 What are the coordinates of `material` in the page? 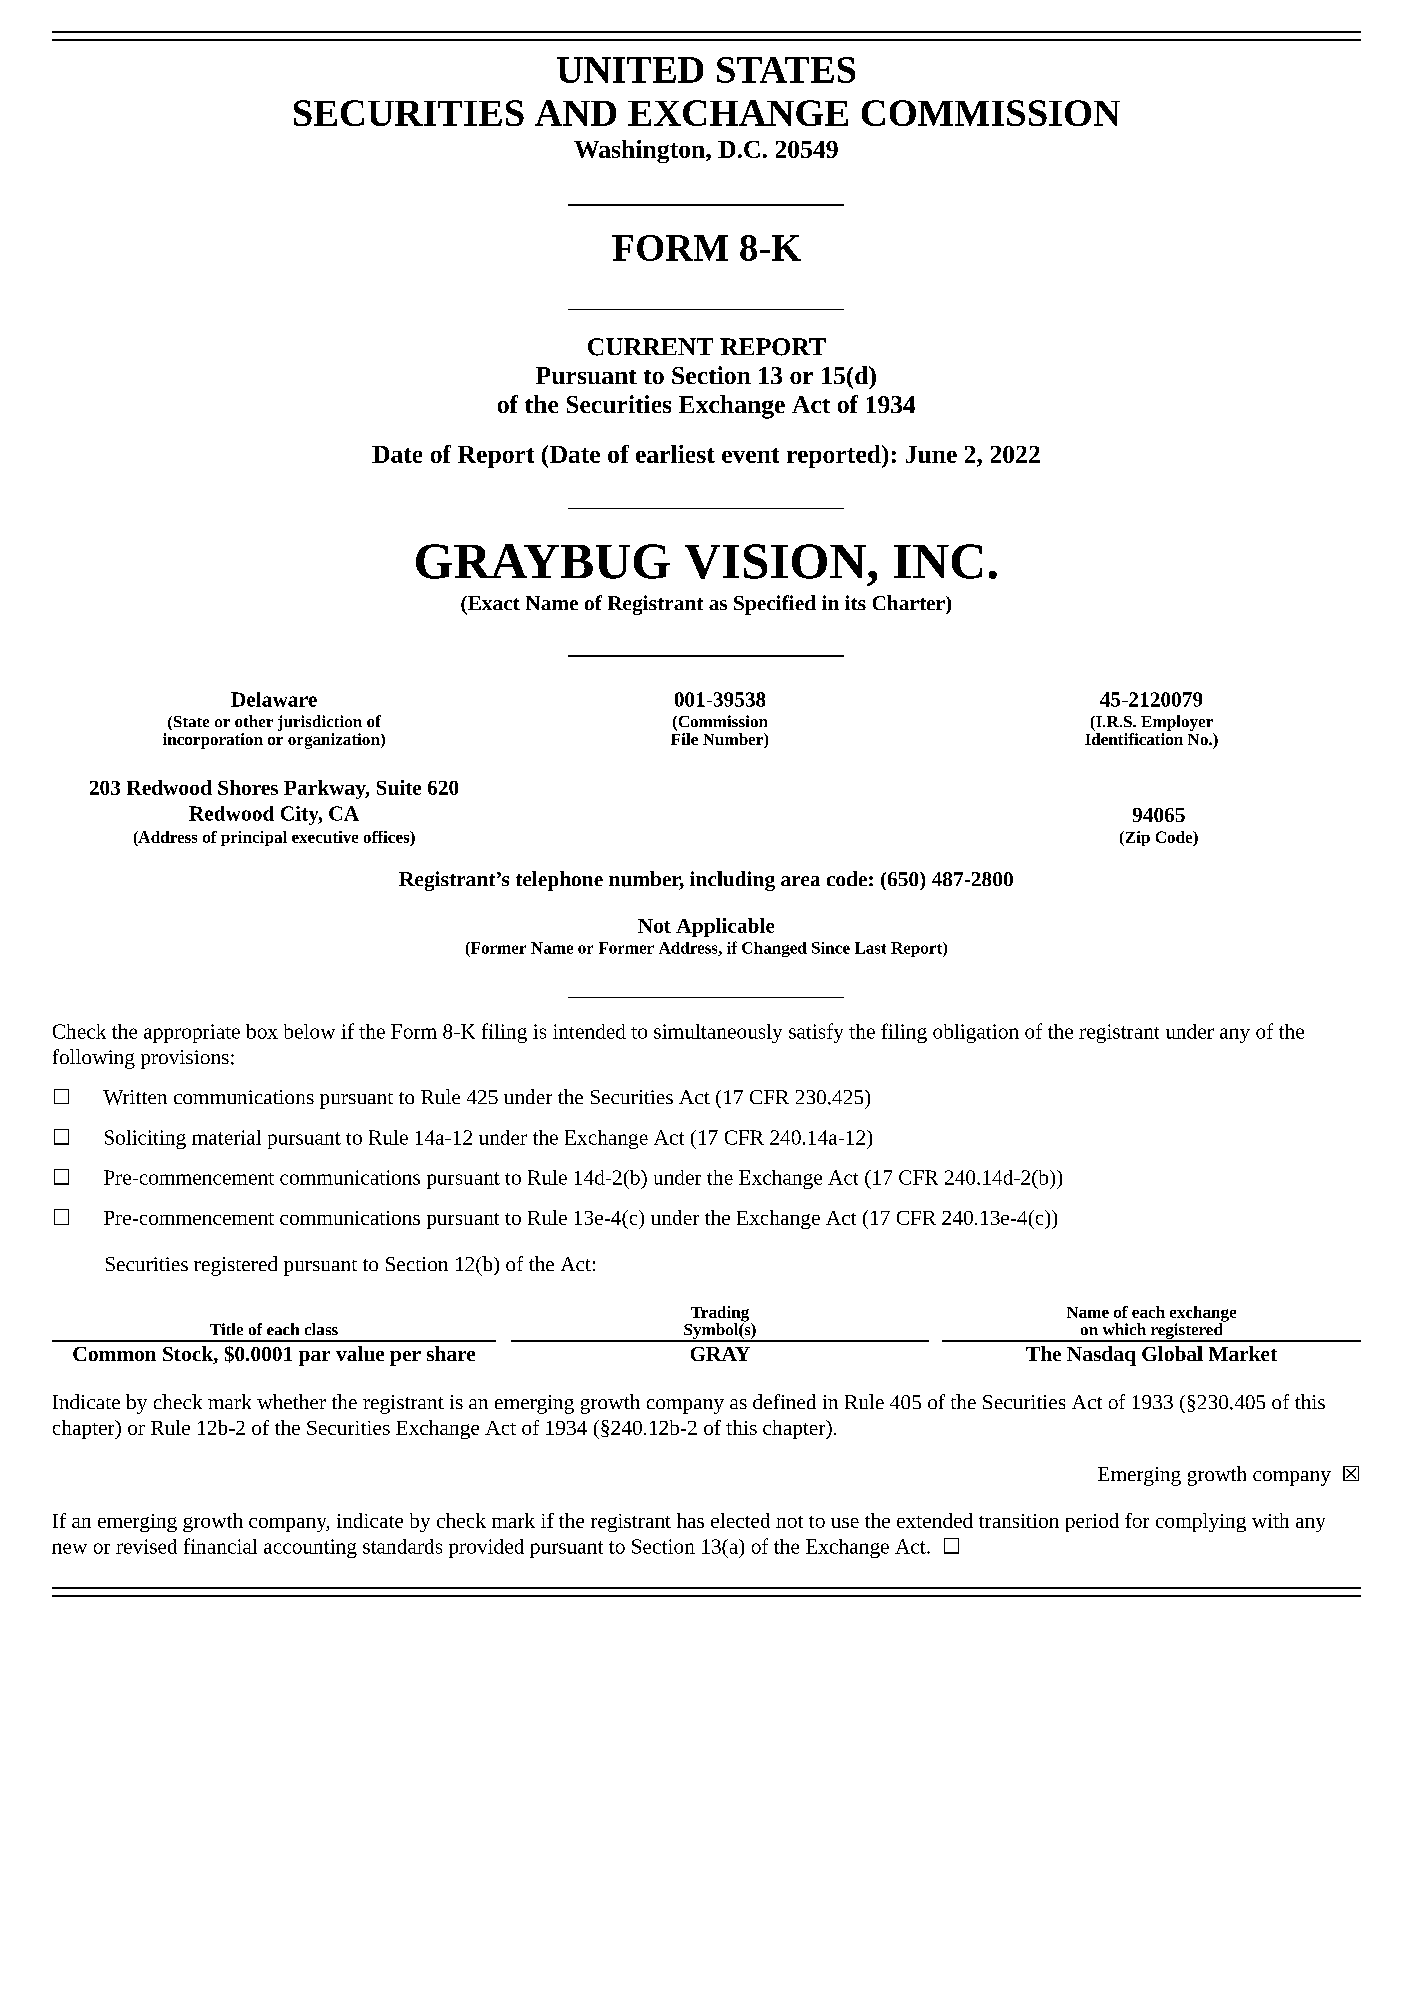 It's located at (226, 1137).
